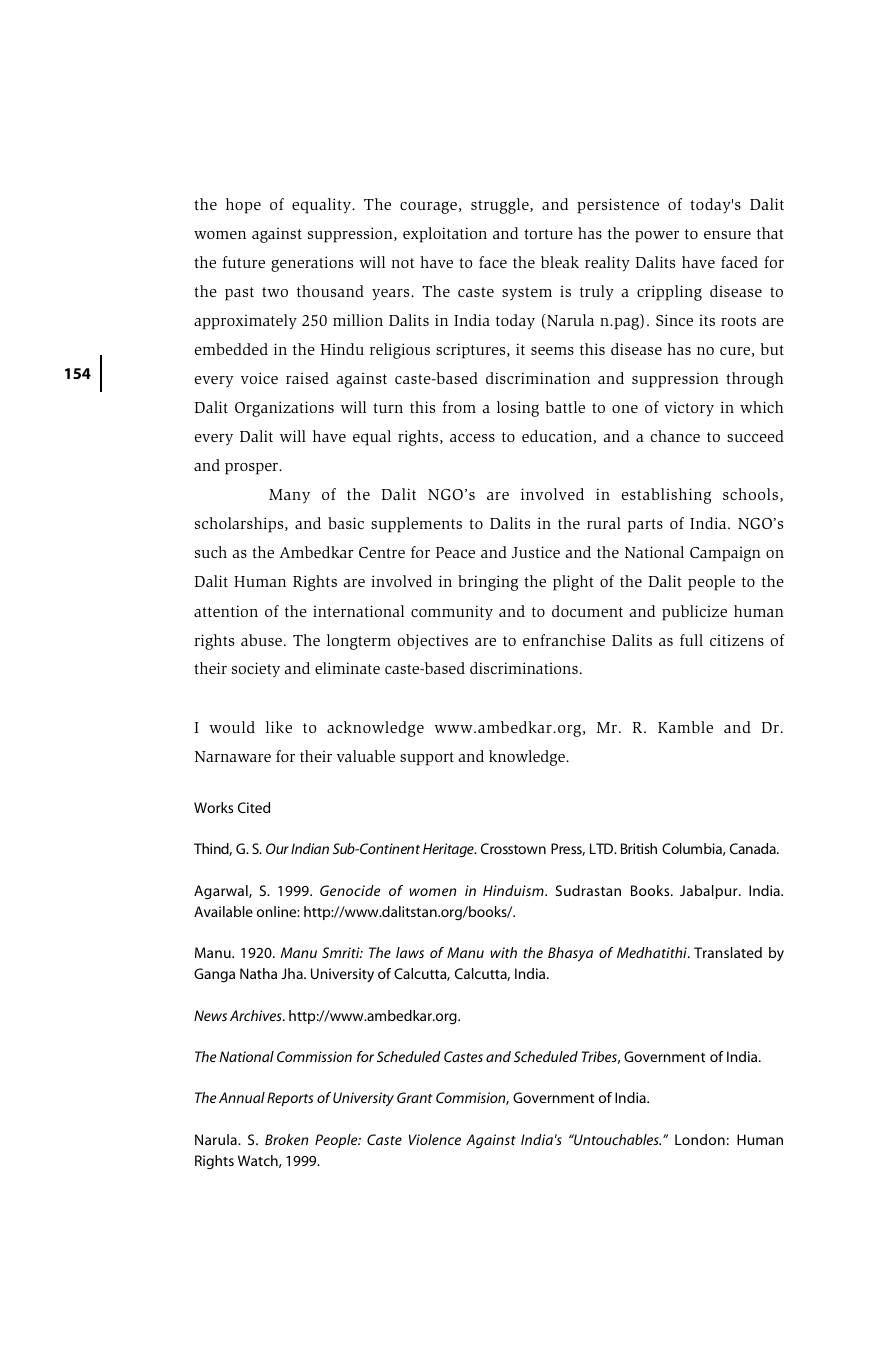 The image size is (896, 1345). What do you see at coordinates (284, 409) in the document?
I see `Organizations` at bounding box center [284, 409].
